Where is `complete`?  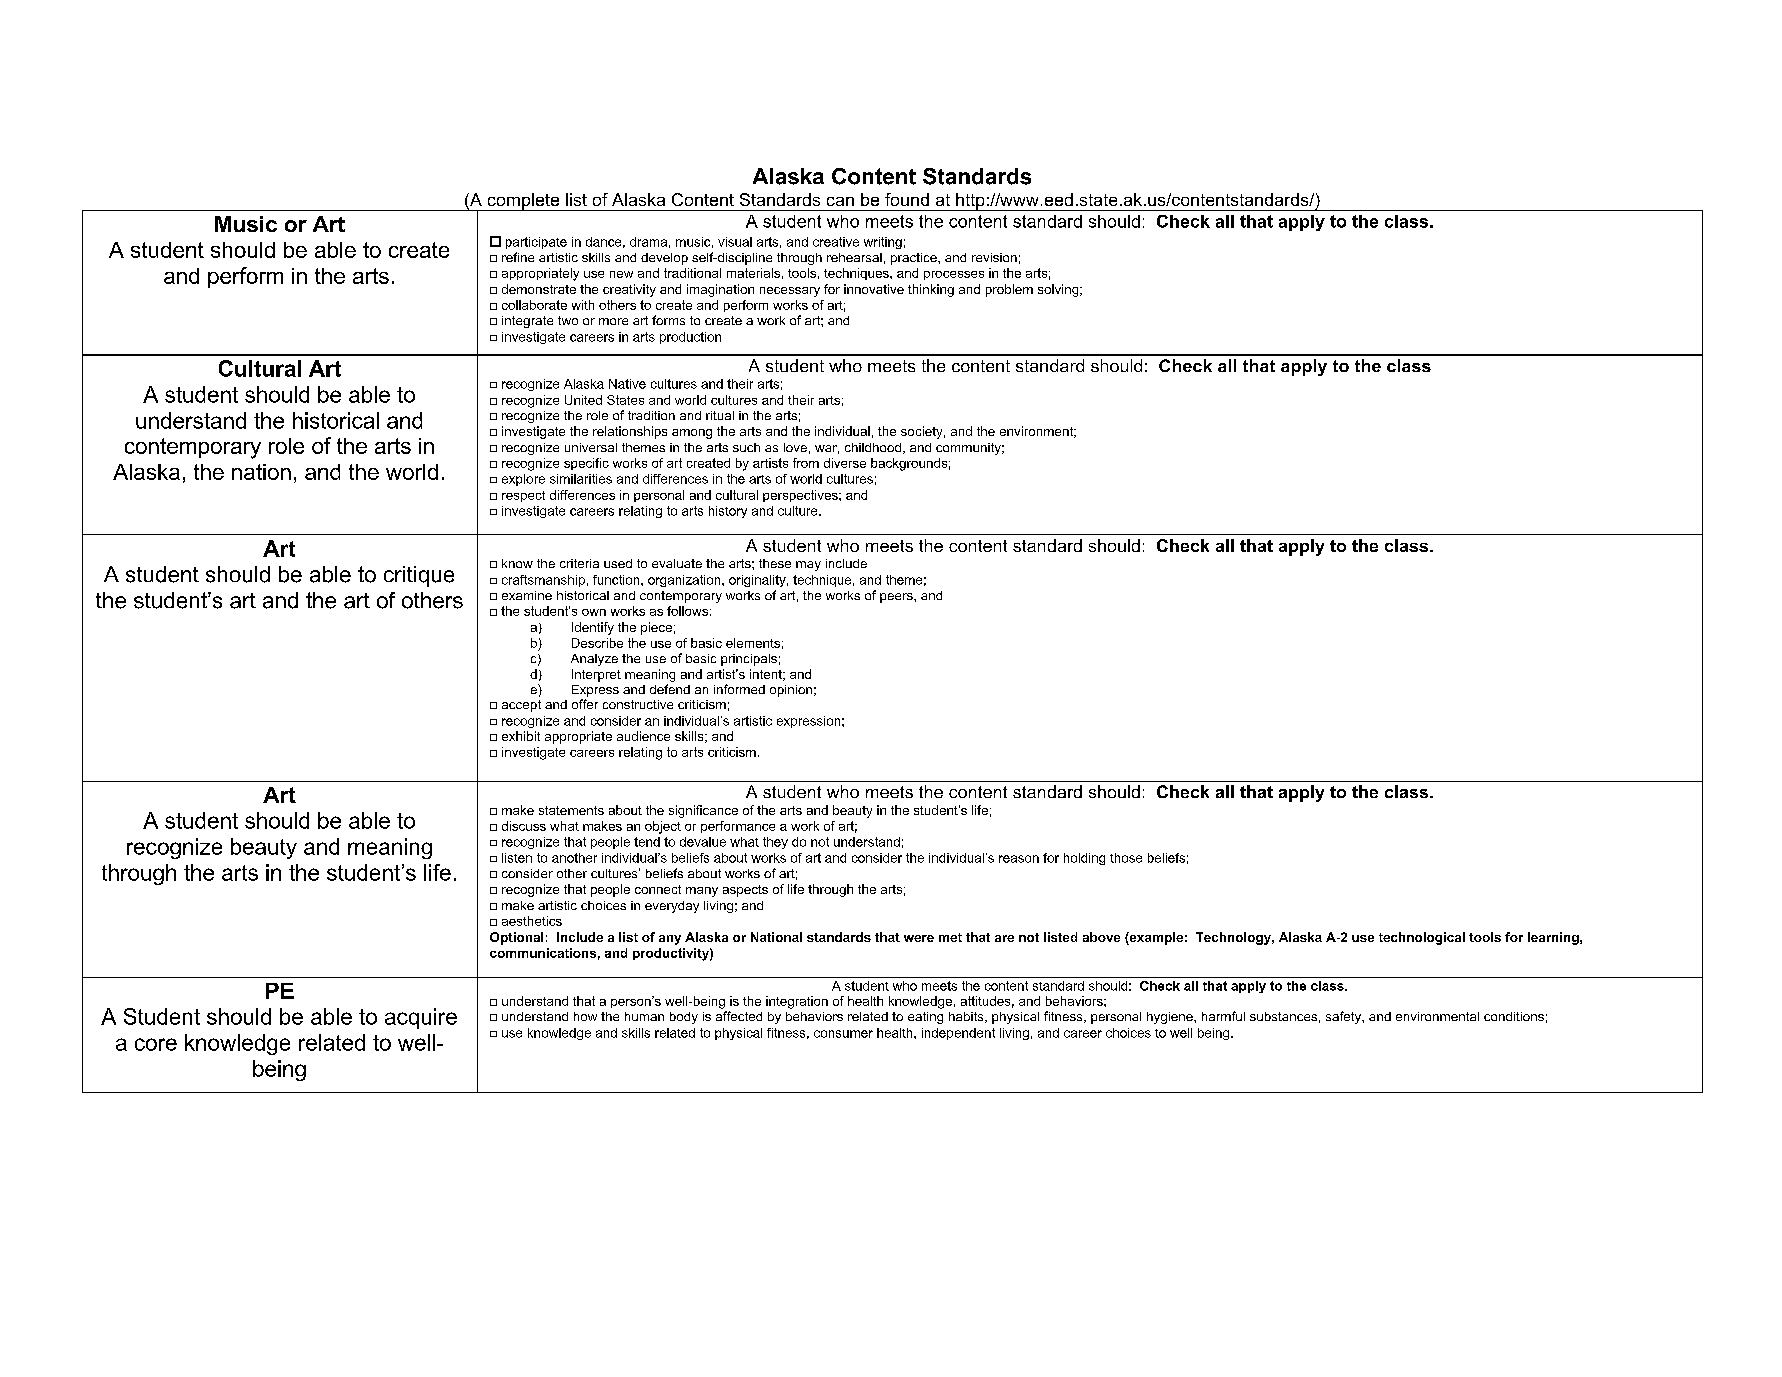
complete is located at coordinates (523, 202).
